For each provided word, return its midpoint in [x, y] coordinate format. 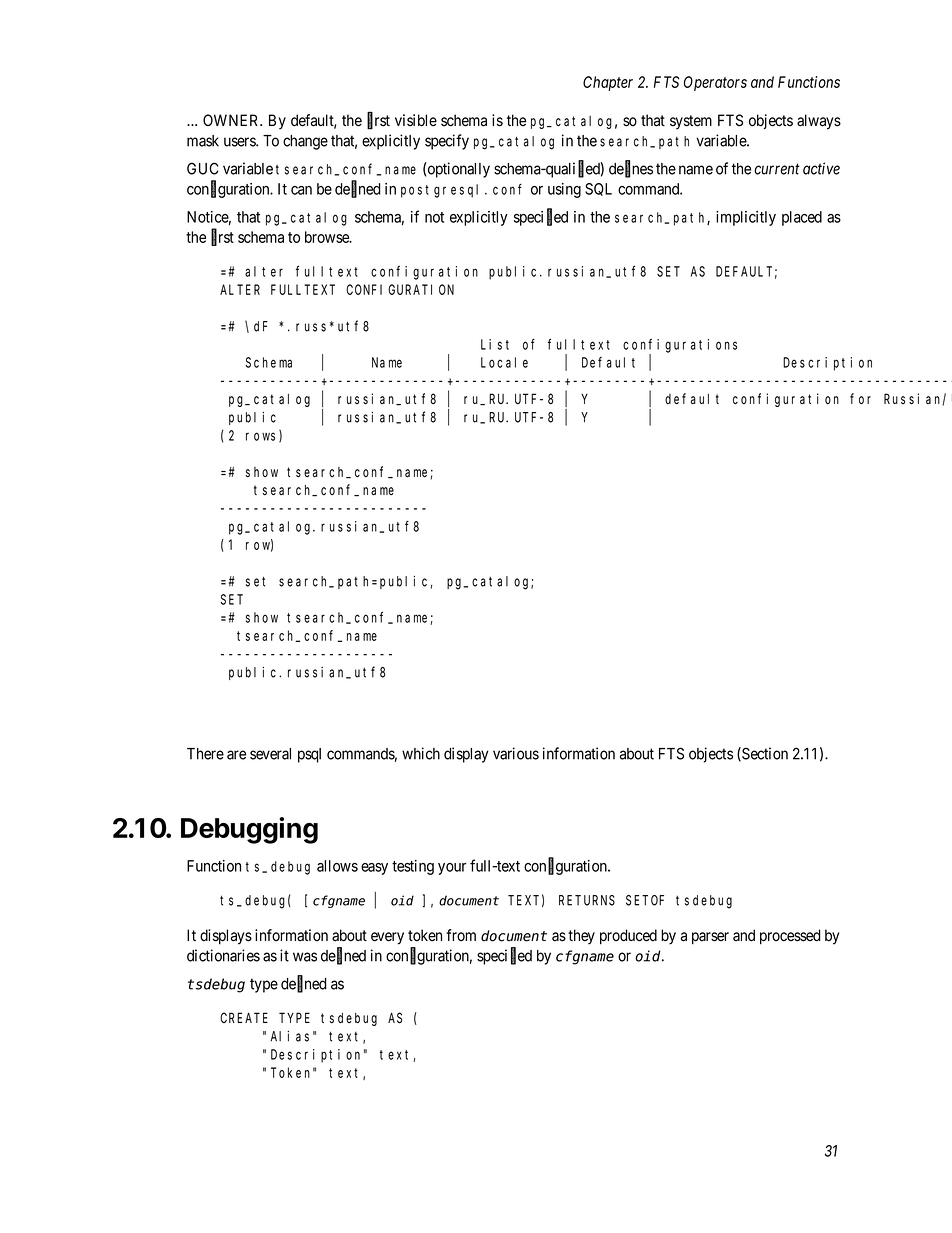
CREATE [244, 1018]
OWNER [232, 120]
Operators [715, 83]
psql [309, 755]
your [452, 869]
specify [447, 142]
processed [790, 936]
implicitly [746, 218]
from [461, 935]
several [270, 754]
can [301, 190]
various [516, 753]
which [421, 753]
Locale [504, 362]
